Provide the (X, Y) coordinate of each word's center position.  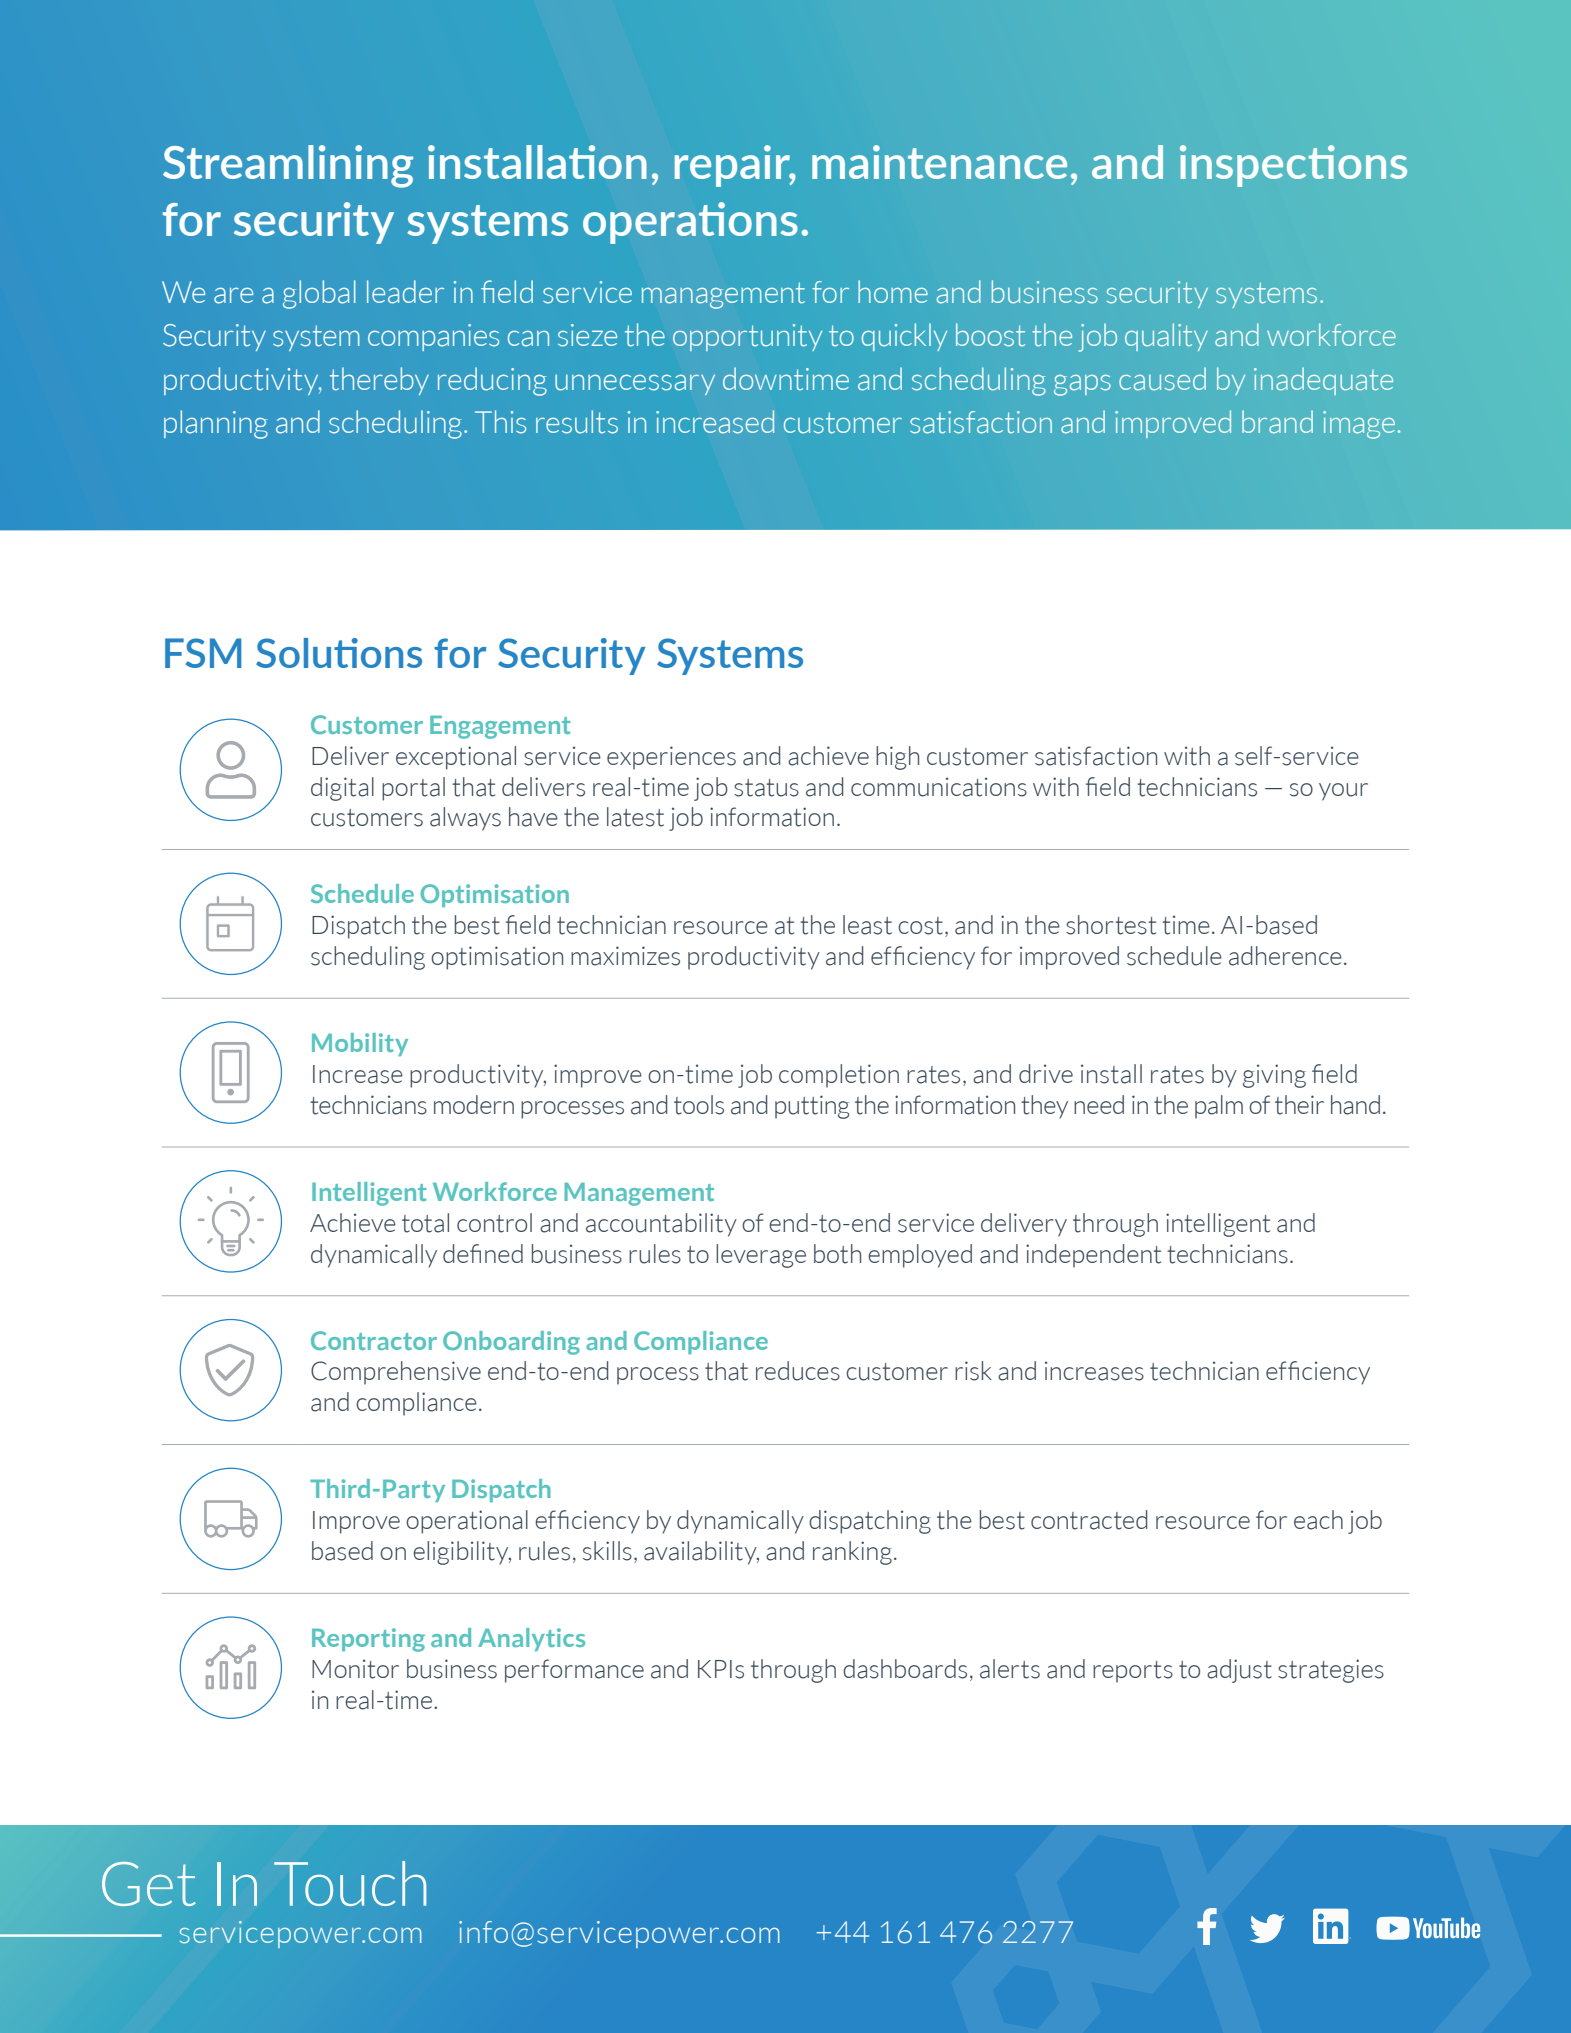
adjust (1239, 1671)
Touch (350, 1883)
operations (690, 223)
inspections (1293, 166)
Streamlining (288, 166)
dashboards (905, 1669)
